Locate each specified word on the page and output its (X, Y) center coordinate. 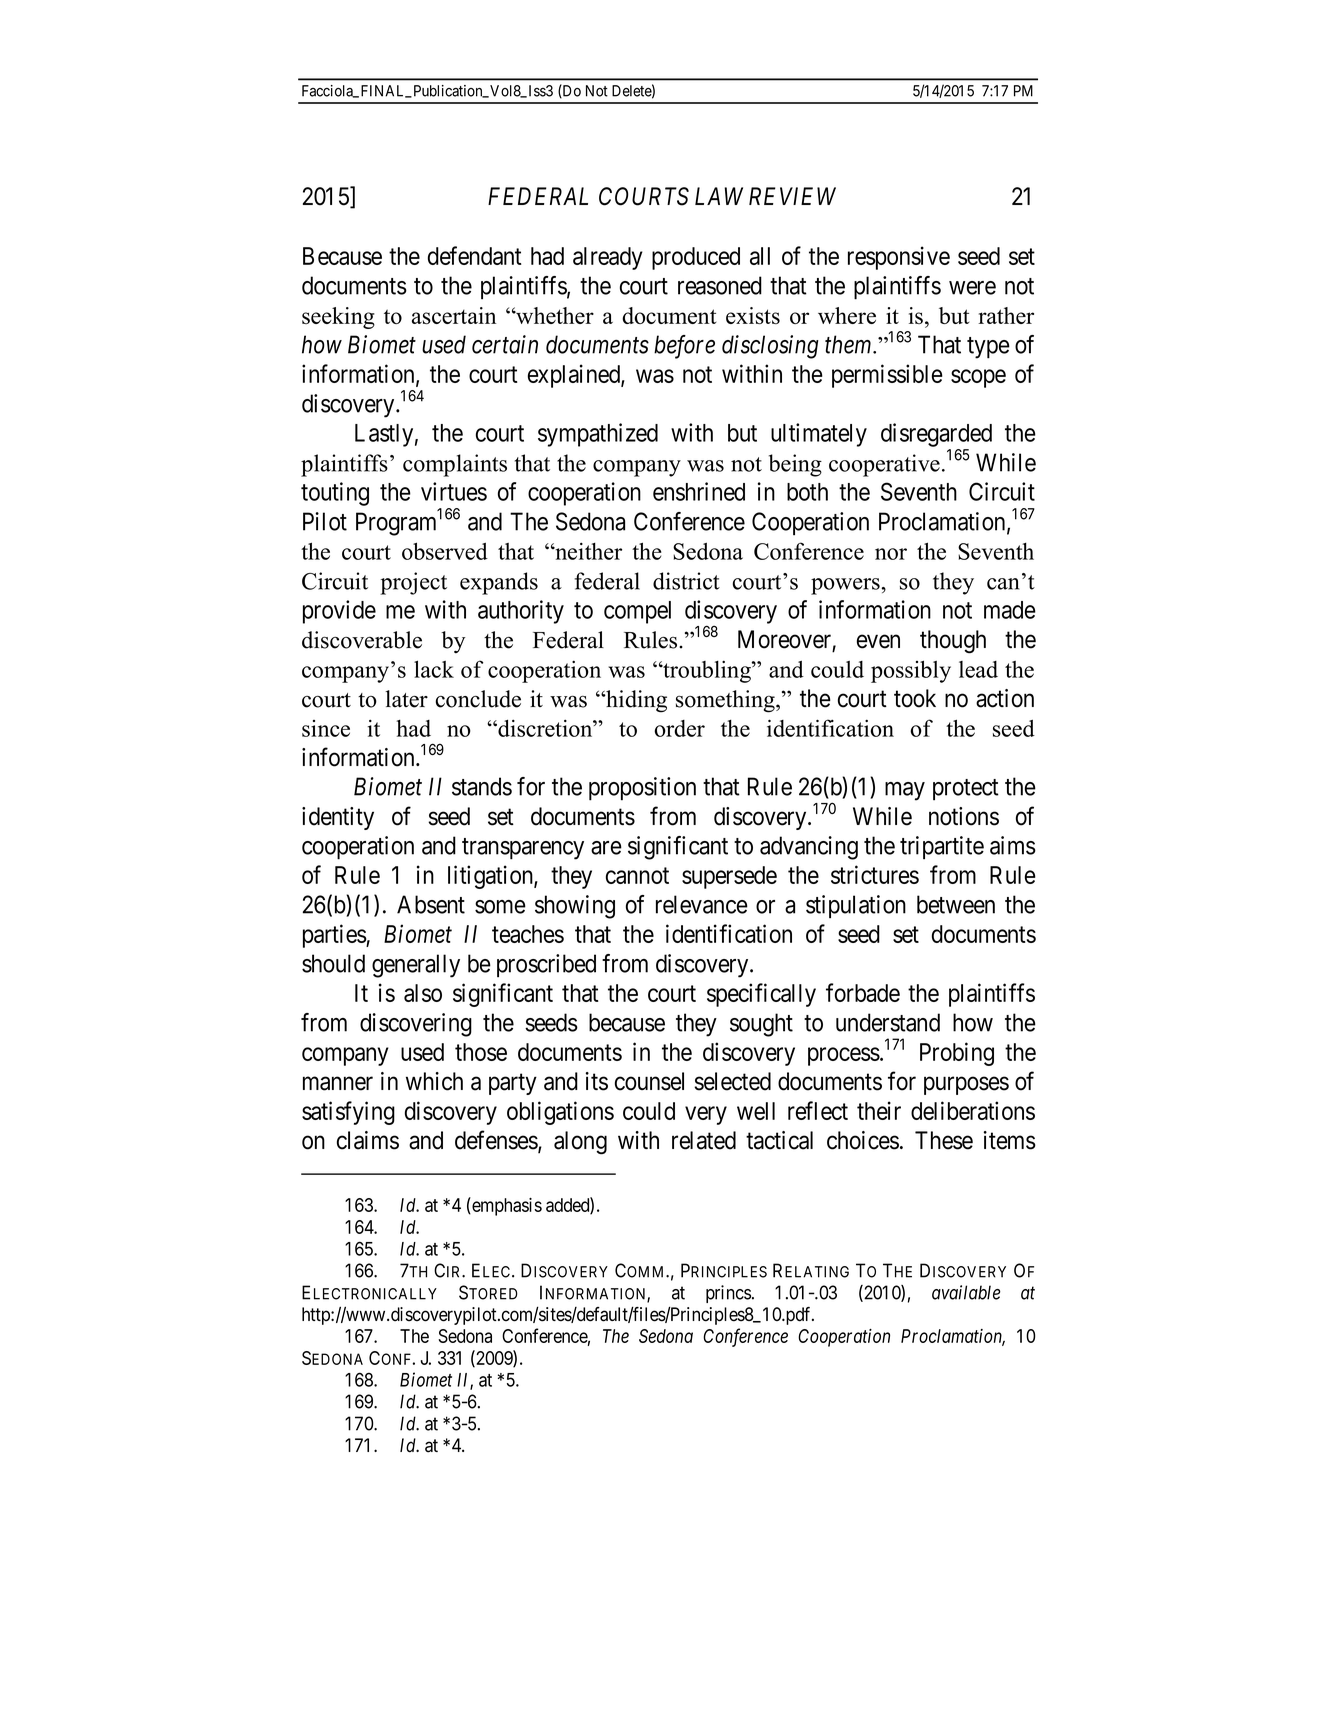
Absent (431, 904)
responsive (899, 258)
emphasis (506, 1206)
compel (637, 612)
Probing (957, 1054)
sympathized (598, 435)
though (953, 642)
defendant (475, 255)
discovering (416, 1025)
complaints (455, 465)
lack (434, 669)
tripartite (942, 848)
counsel (649, 1081)
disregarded (936, 435)
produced (696, 258)
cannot (637, 876)
